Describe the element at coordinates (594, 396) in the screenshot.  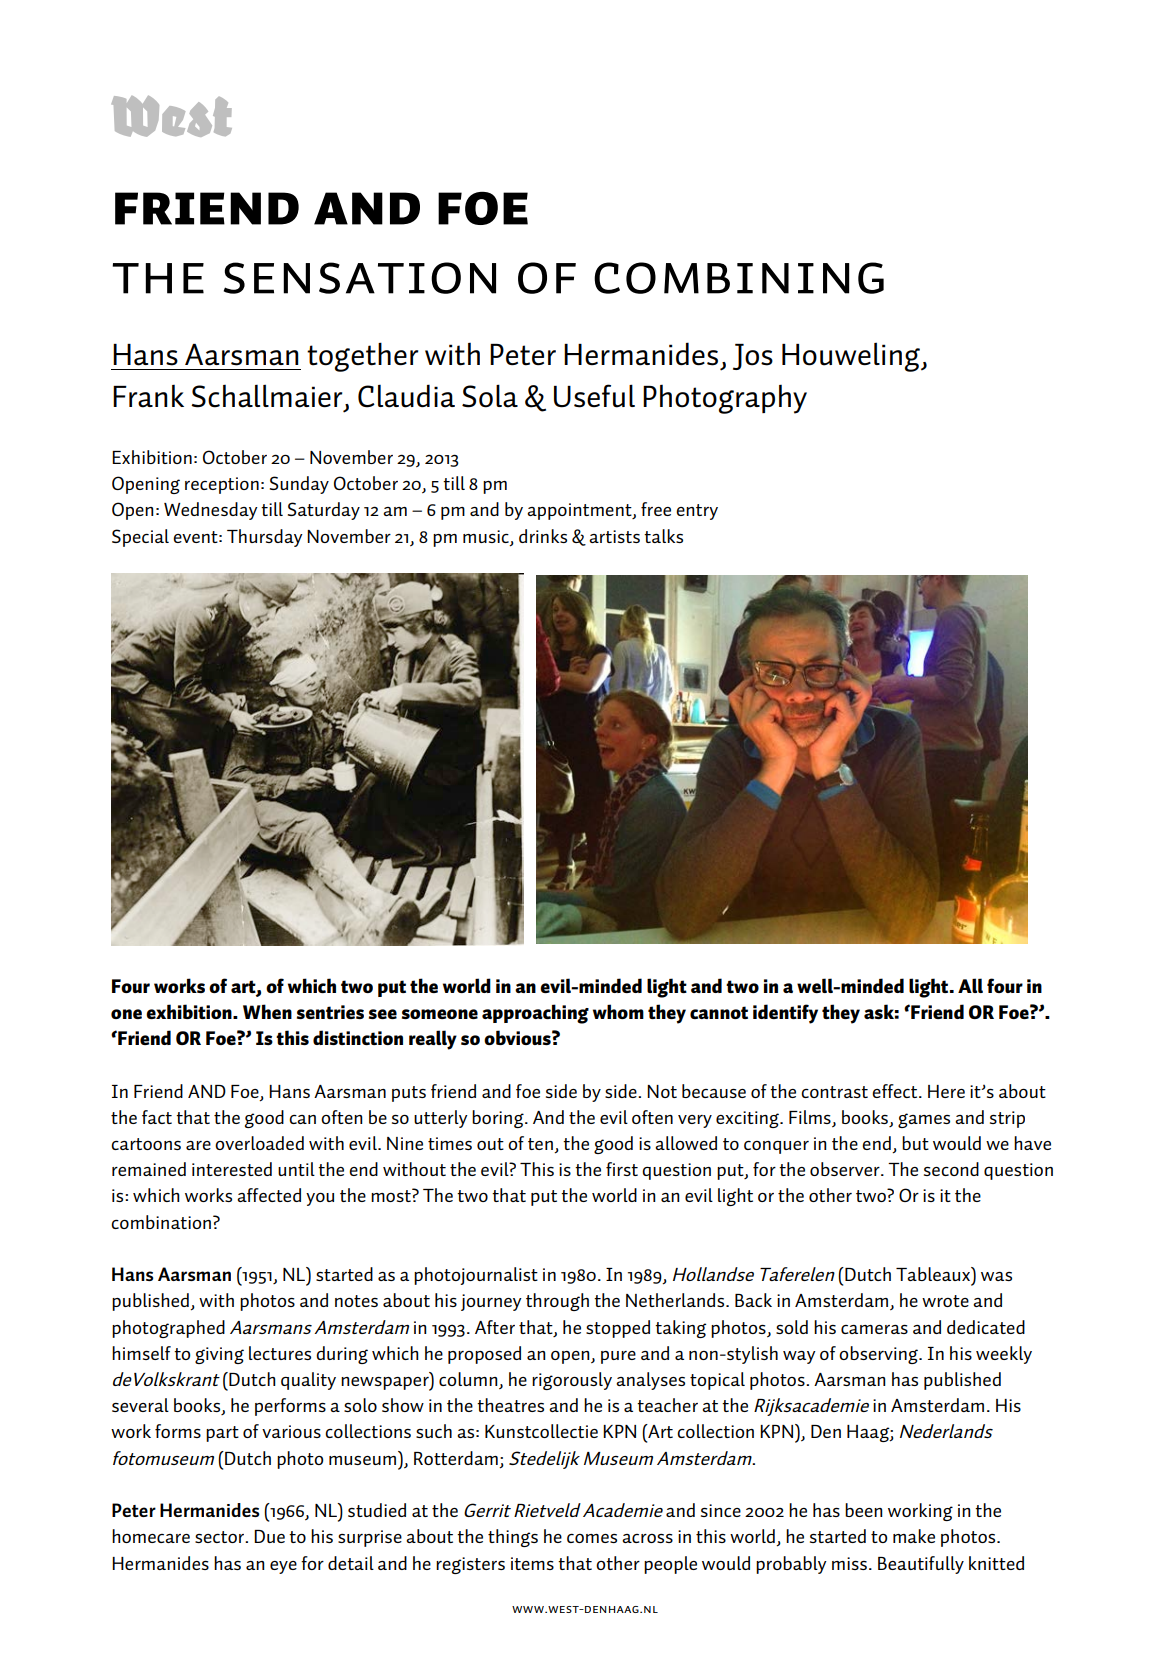
I see `Useful` at that location.
